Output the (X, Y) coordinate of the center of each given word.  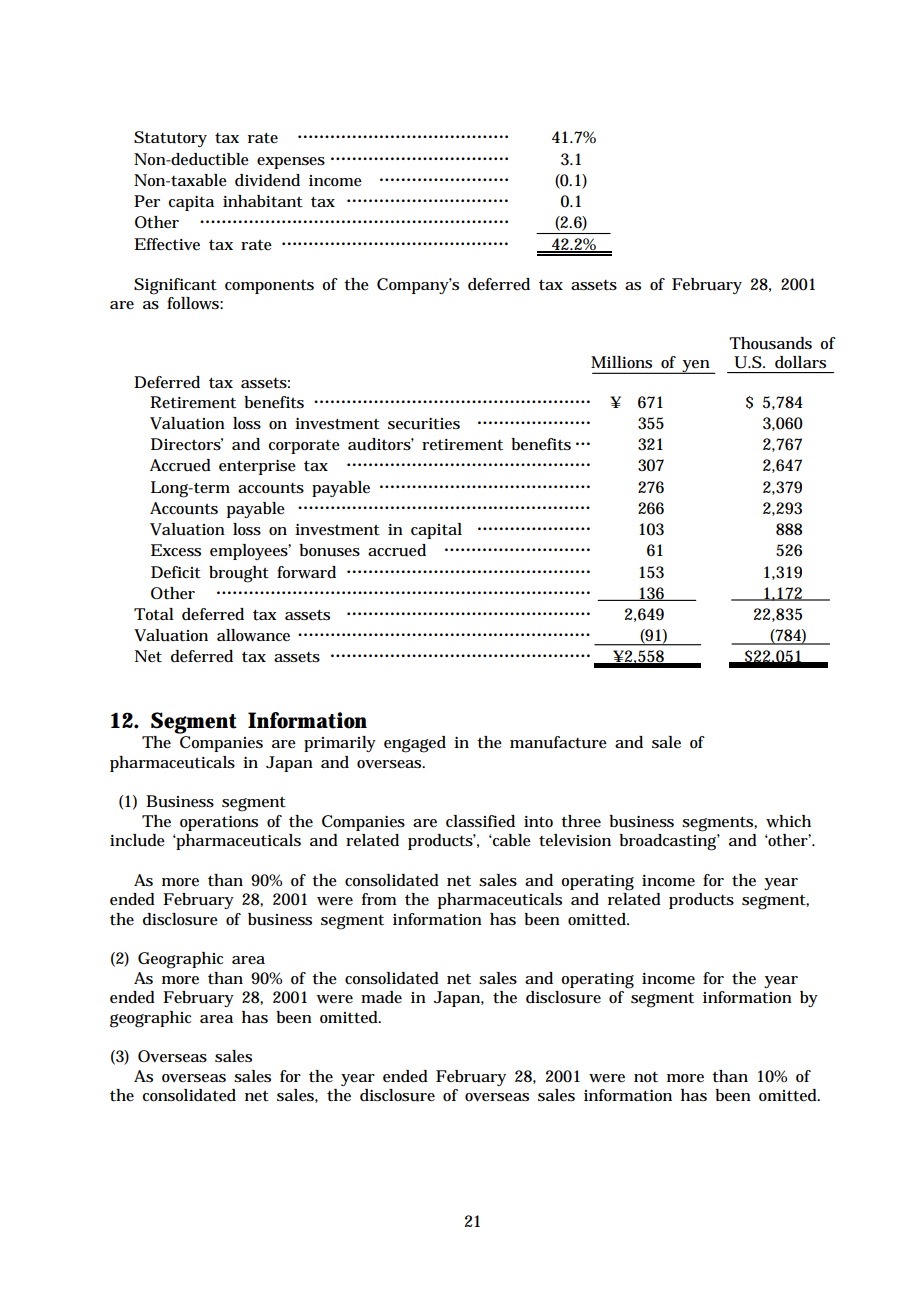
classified (480, 821)
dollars (800, 362)
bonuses (330, 550)
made (381, 997)
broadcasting (670, 842)
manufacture (558, 742)
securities (424, 424)
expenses (291, 163)
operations (219, 823)
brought (239, 574)
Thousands (770, 343)
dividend (267, 180)
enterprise (257, 467)
